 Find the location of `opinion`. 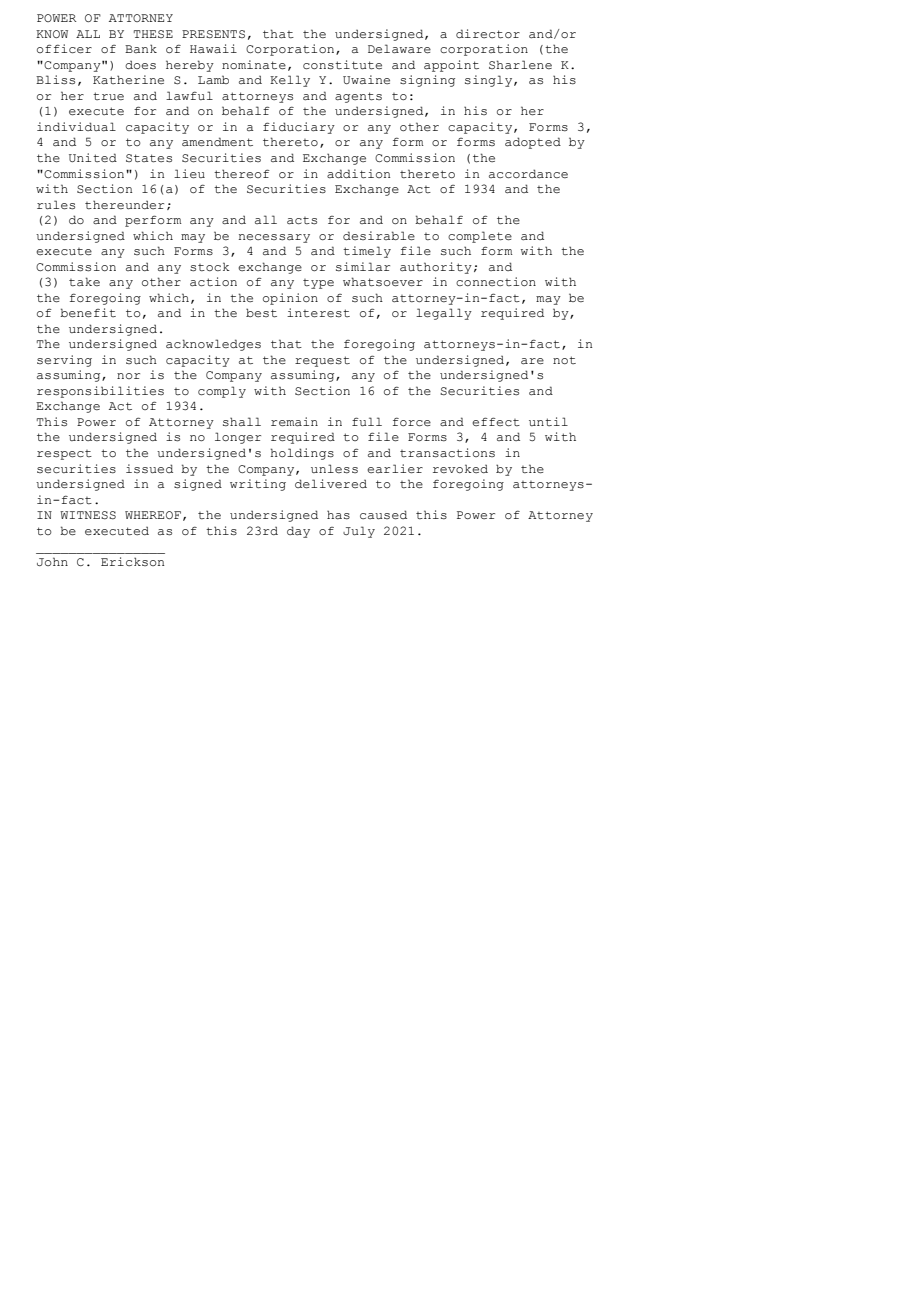

opinion is located at coordinates (290, 299).
